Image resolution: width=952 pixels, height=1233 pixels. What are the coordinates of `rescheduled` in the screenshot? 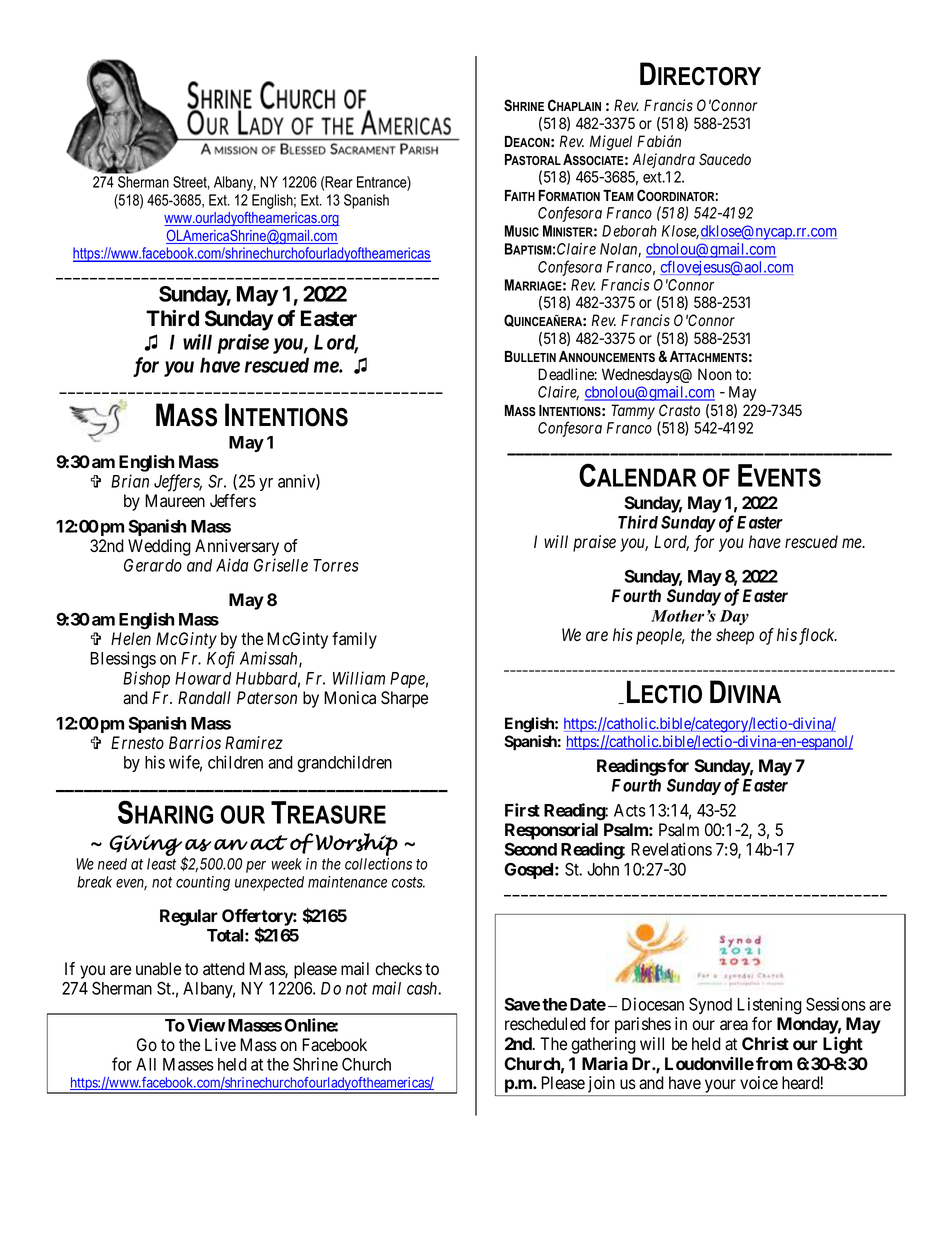 It's located at (545, 1024).
